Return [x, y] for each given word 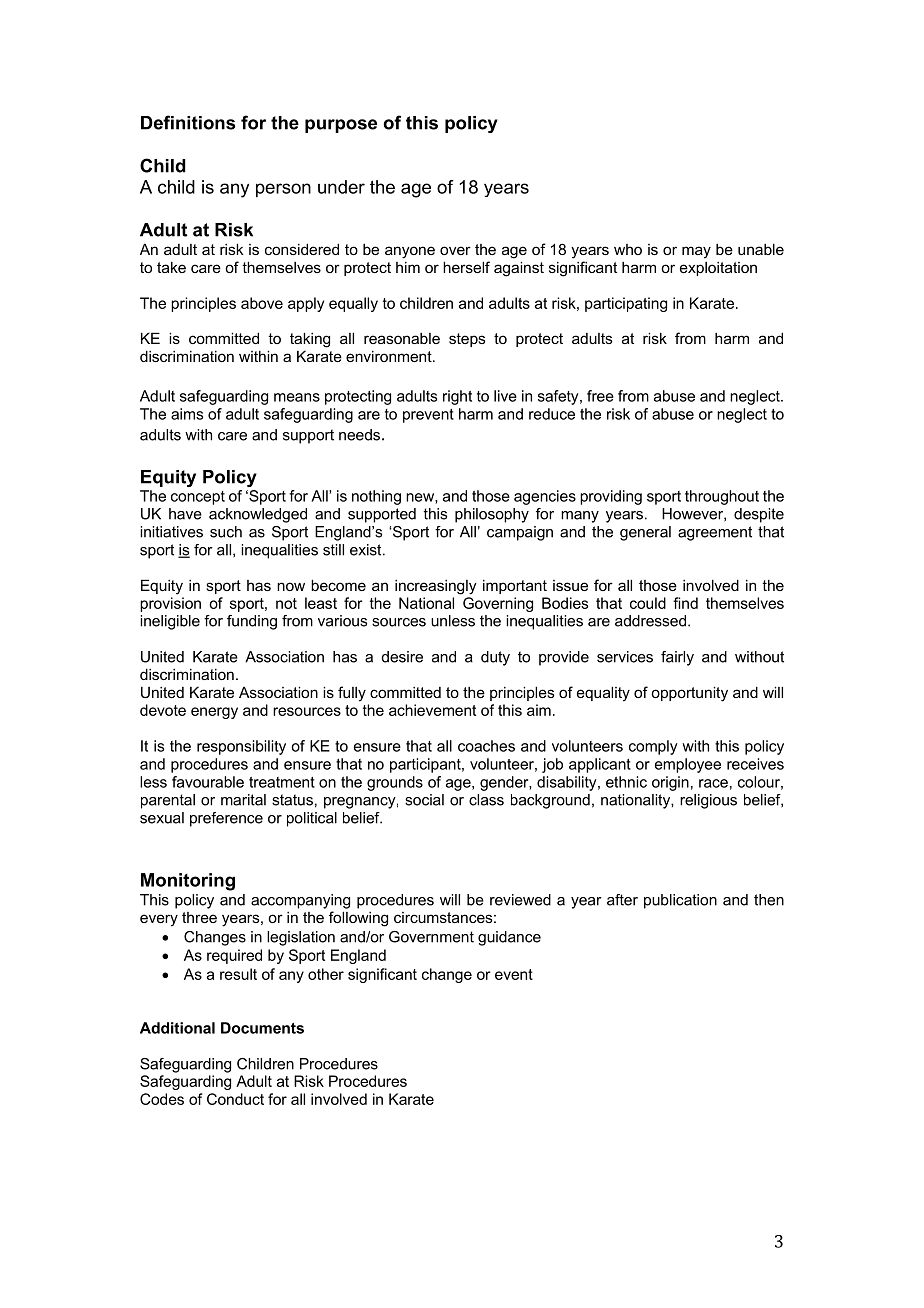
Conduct [235, 1099]
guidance [509, 938]
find [685, 603]
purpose [341, 126]
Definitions [188, 122]
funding [252, 622]
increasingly [436, 587]
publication [680, 901]
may [696, 252]
